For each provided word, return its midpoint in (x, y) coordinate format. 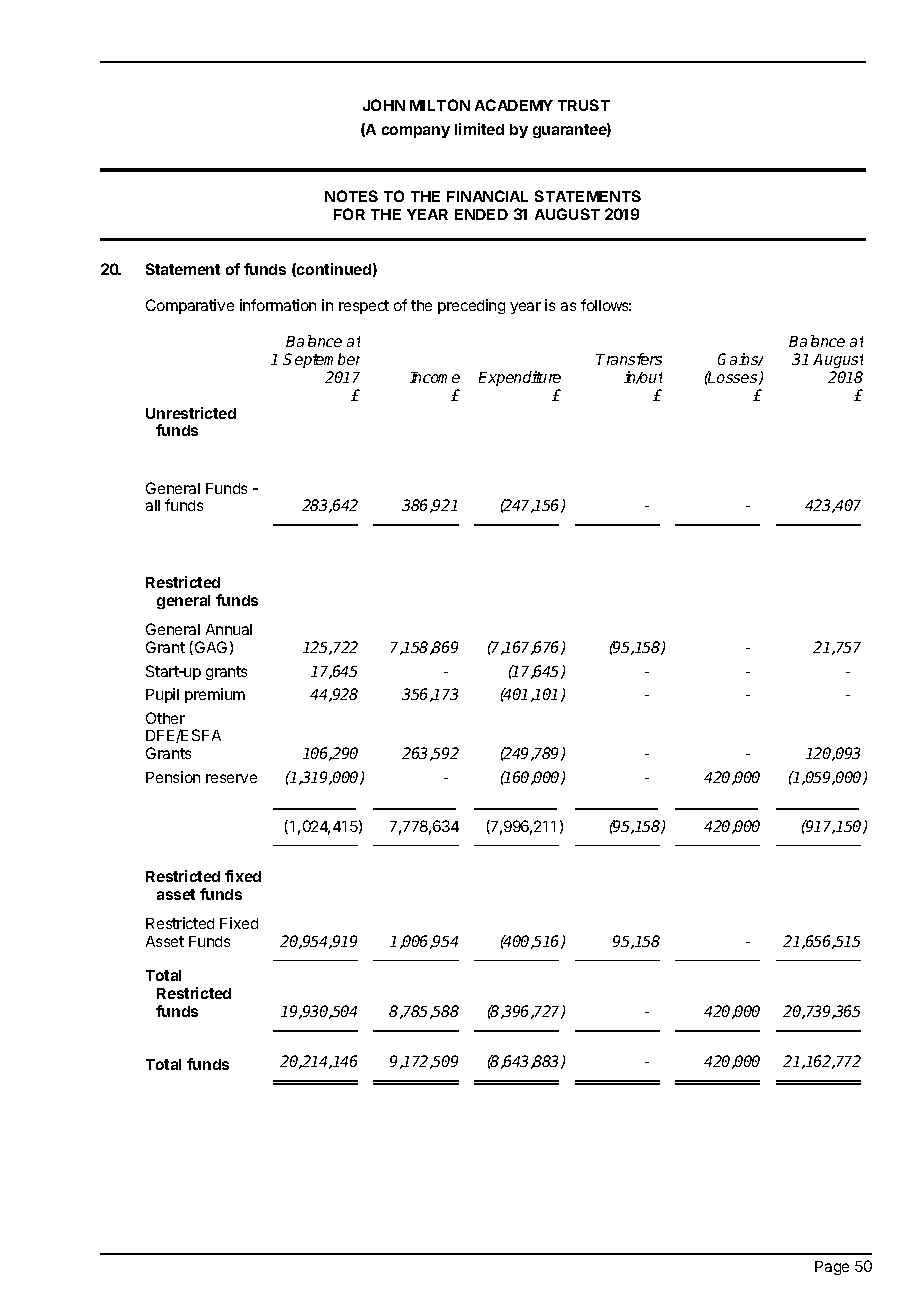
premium (215, 695)
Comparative (190, 306)
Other (165, 718)
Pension (173, 777)
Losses (733, 378)
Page (832, 1268)
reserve (231, 778)
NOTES (351, 196)
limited (479, 129)
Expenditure (520, 378)
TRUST (584, 105)
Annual (229, 629)
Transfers (629, 359)
